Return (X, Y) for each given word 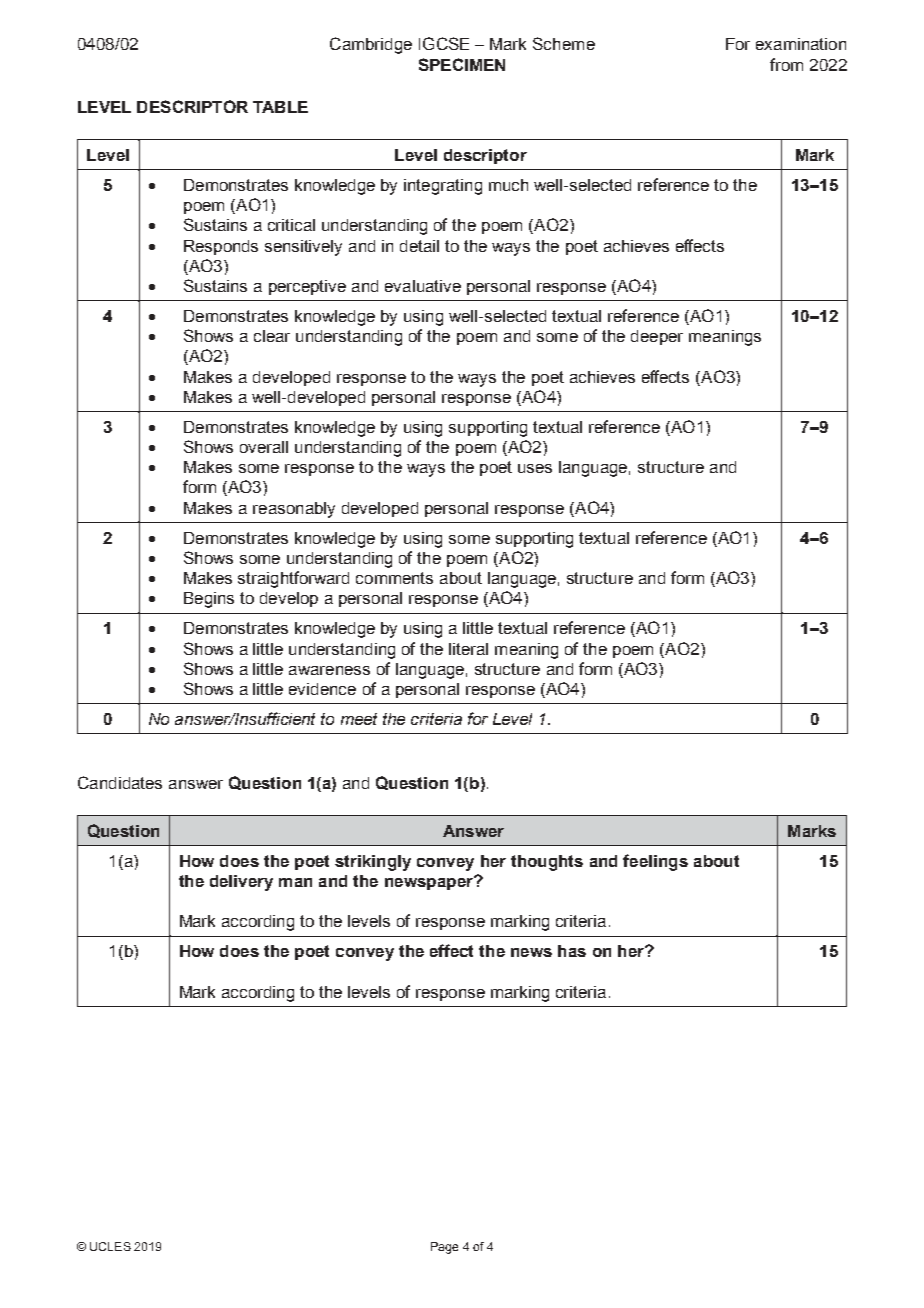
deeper (657, 337)
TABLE (280, 107)
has (572, 951)
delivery (241, 883)
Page (444, 1248)
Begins (209, 600)
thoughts (547, 863)
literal (468, 649)
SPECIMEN (462, 64)
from (786, 64)
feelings (655, 862)
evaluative (423, 286)
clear (272, 336)
